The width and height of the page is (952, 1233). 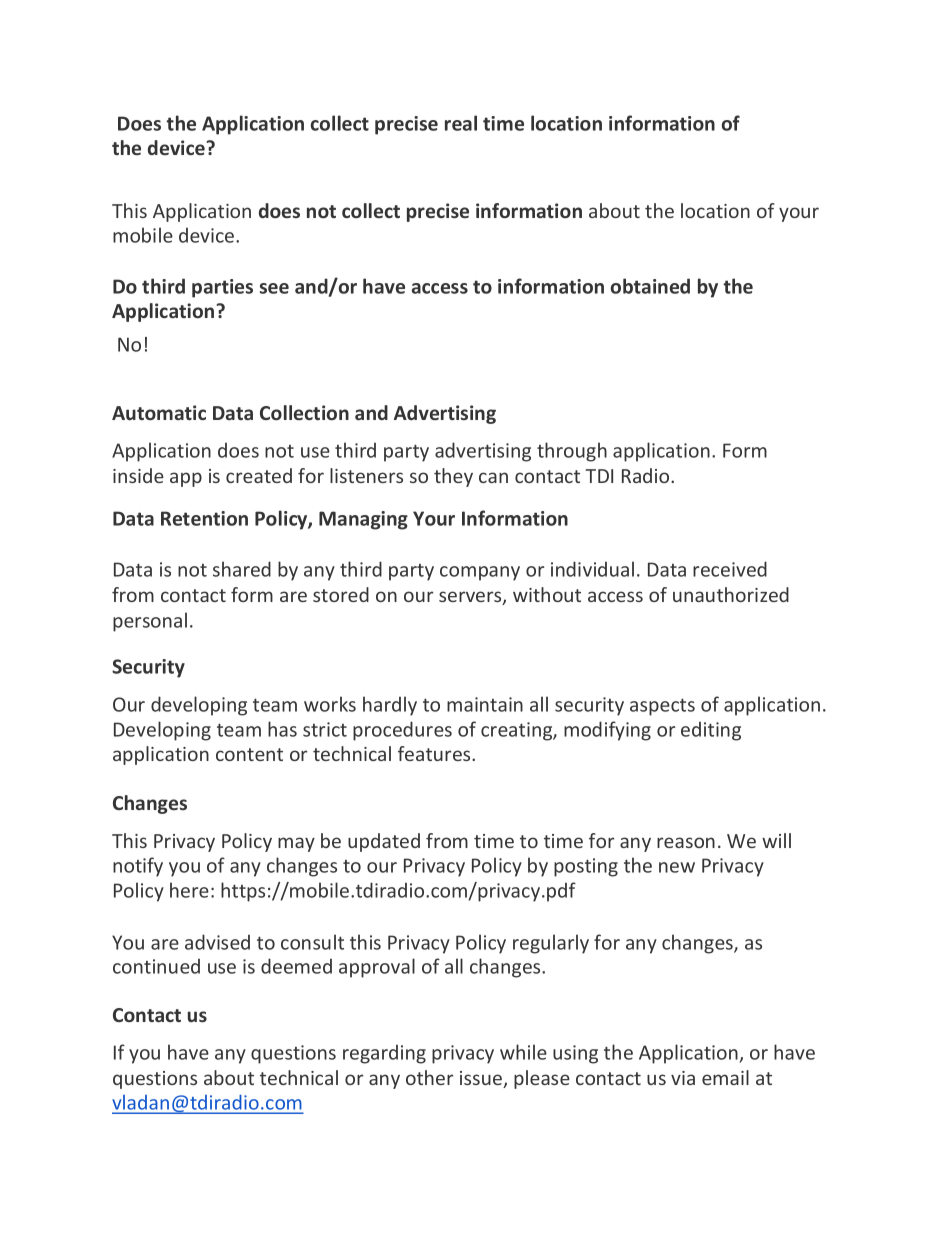 I want to click on continued, so click(x=156, y=966).
